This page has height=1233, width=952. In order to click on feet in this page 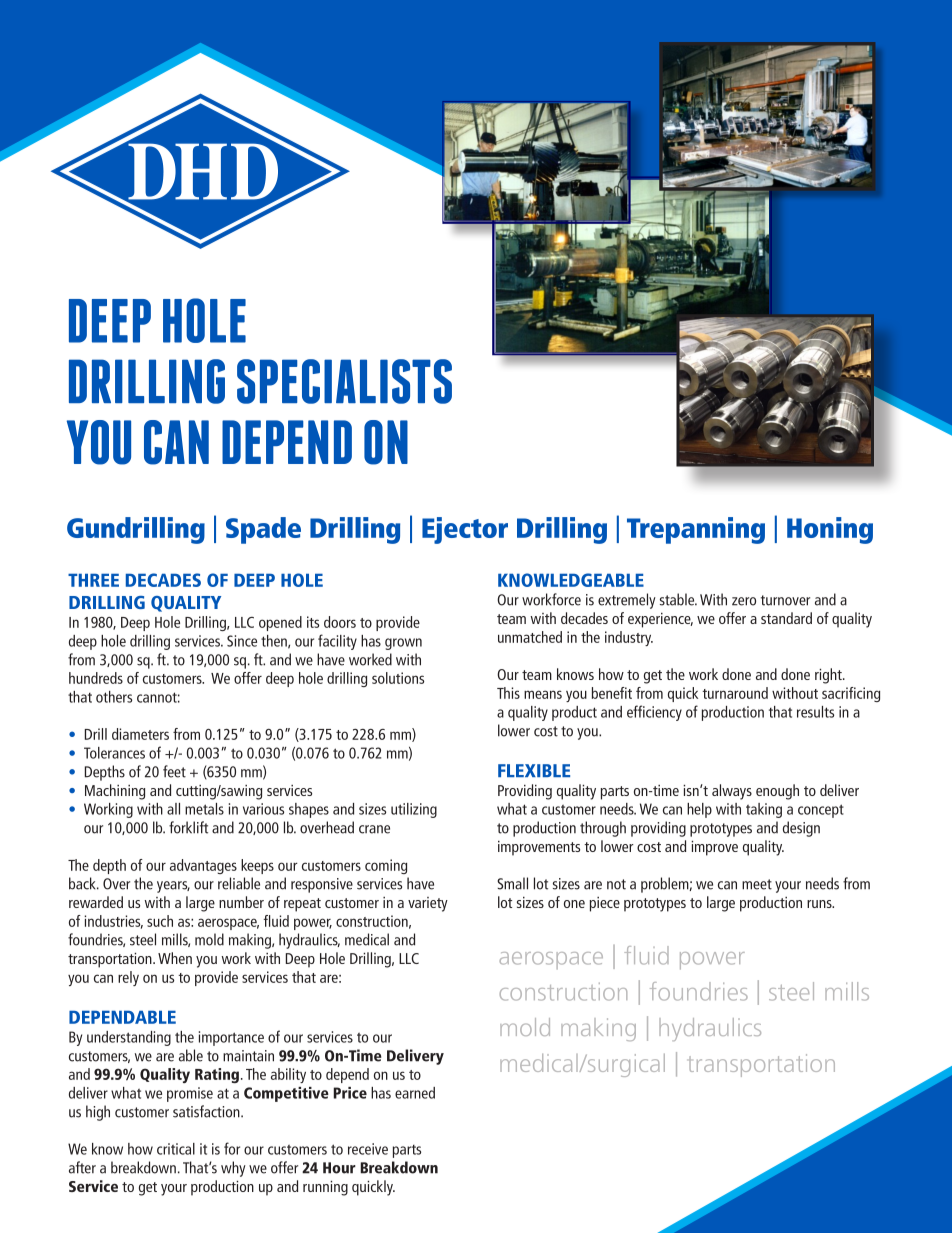, I will do `click(174, 771)`.
